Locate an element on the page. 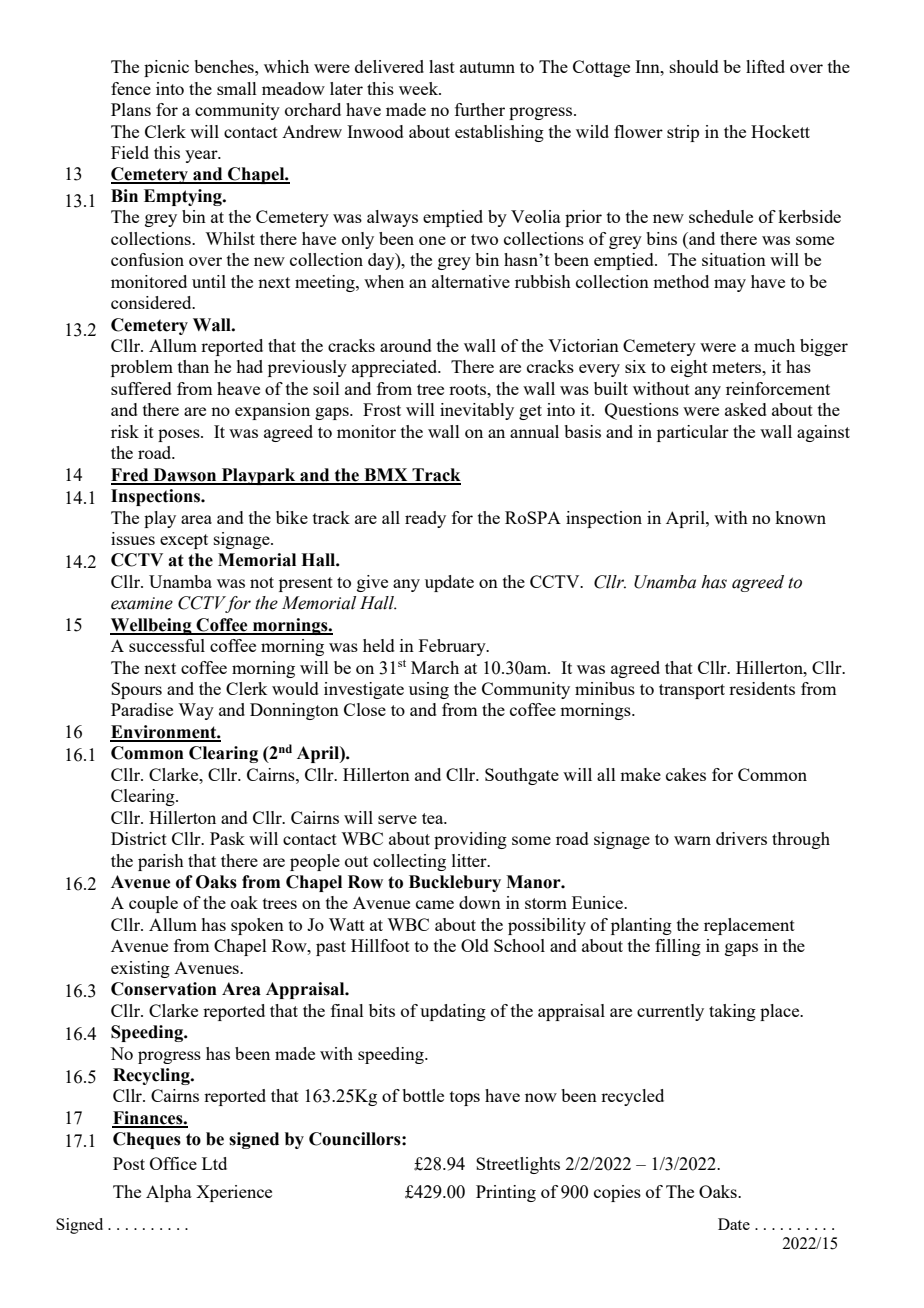  small is located at coordinates (237, 88).
